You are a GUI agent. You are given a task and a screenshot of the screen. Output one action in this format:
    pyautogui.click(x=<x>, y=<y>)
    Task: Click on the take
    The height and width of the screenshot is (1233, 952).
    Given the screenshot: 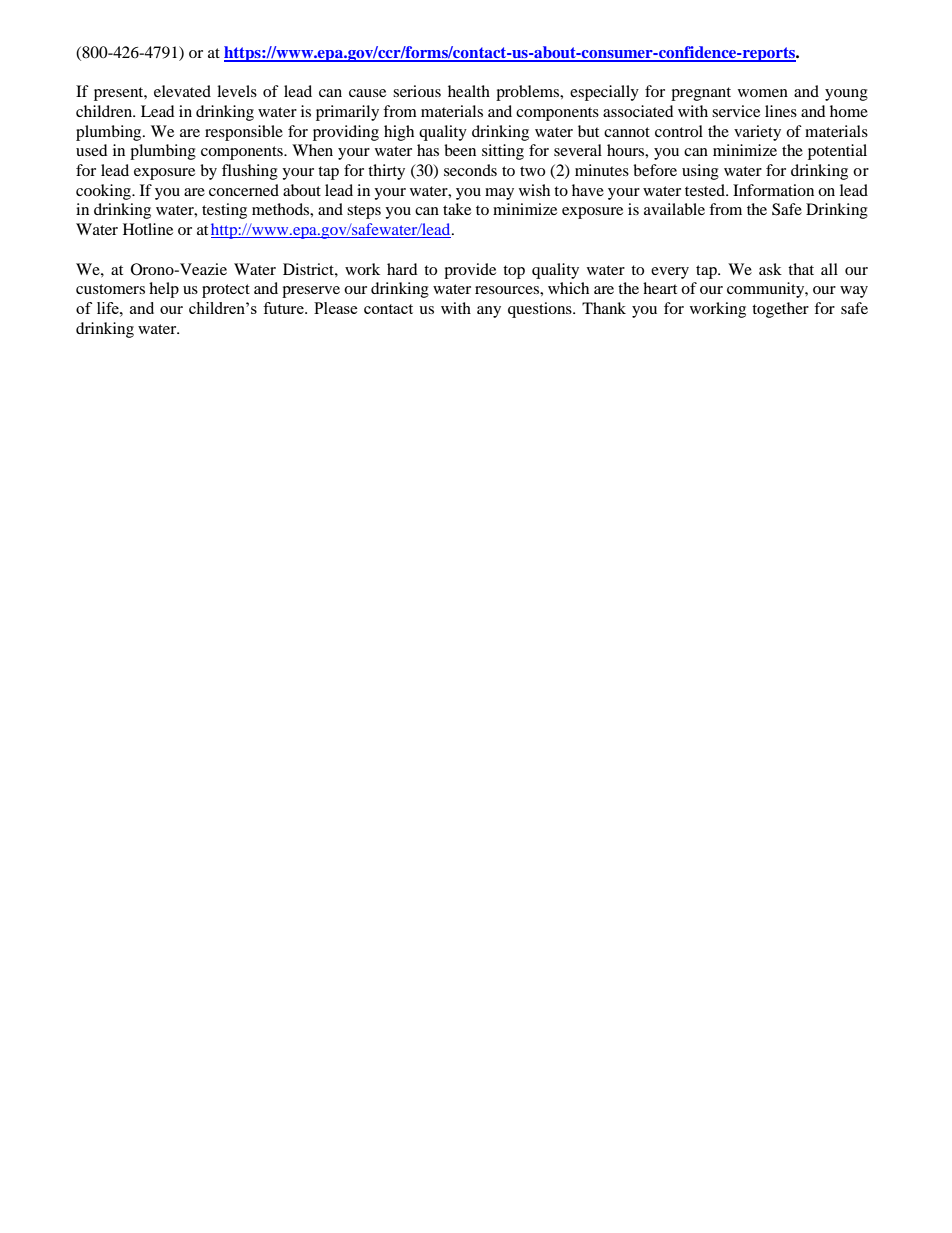 What is the action you would take?
    pyautogui.click(x=457, y=209)
